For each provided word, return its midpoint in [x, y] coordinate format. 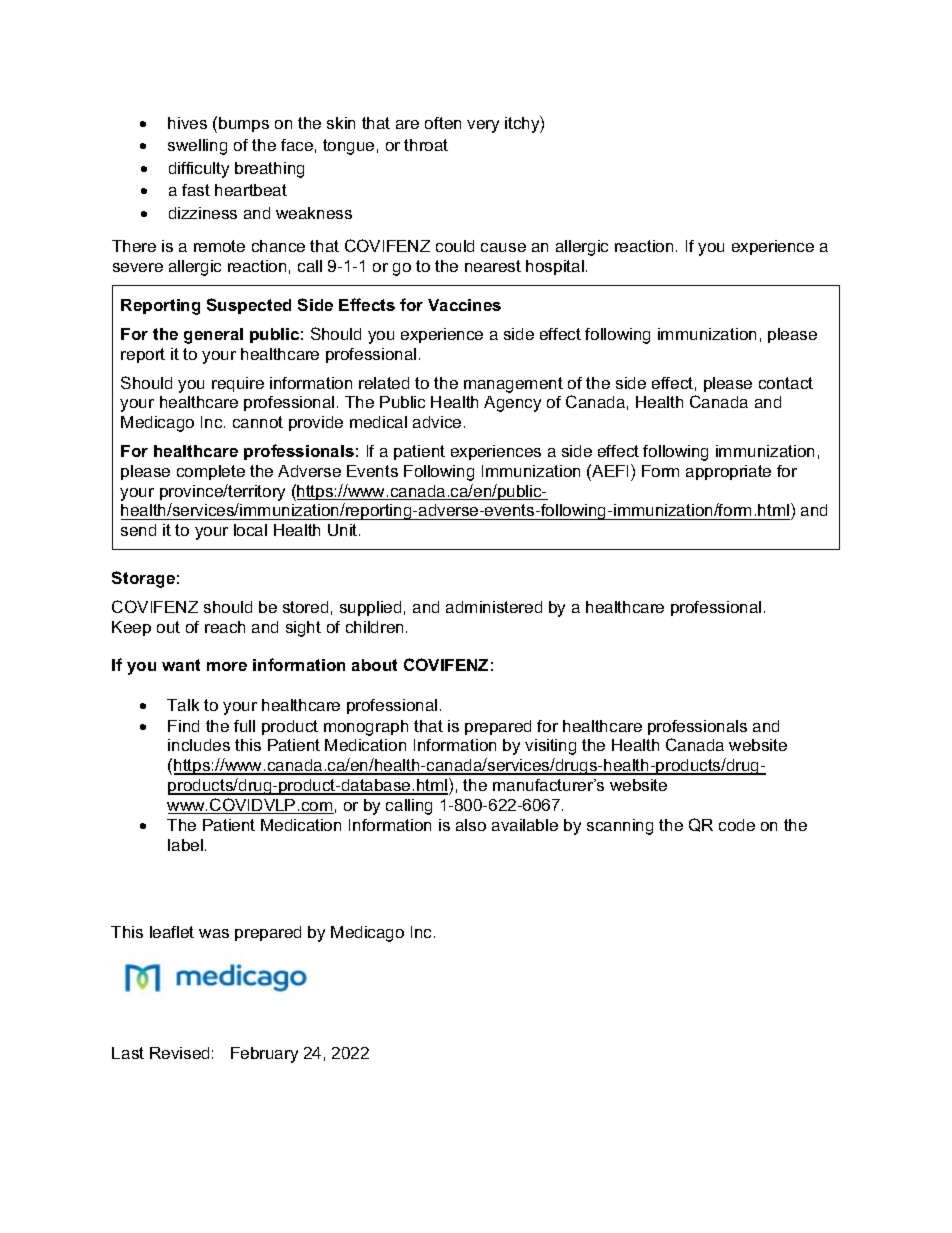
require [238, 384]
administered [494, 607]
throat [426, 145]
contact [786, 383]
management [513, 385]
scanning [620, 827]
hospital [555, 267]
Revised [179, 1053]
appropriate [728, 472]
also [471, 825]
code [737, 825]
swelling [197, 147]
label [185, 845]
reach [225, 627]
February [264, 1055]
